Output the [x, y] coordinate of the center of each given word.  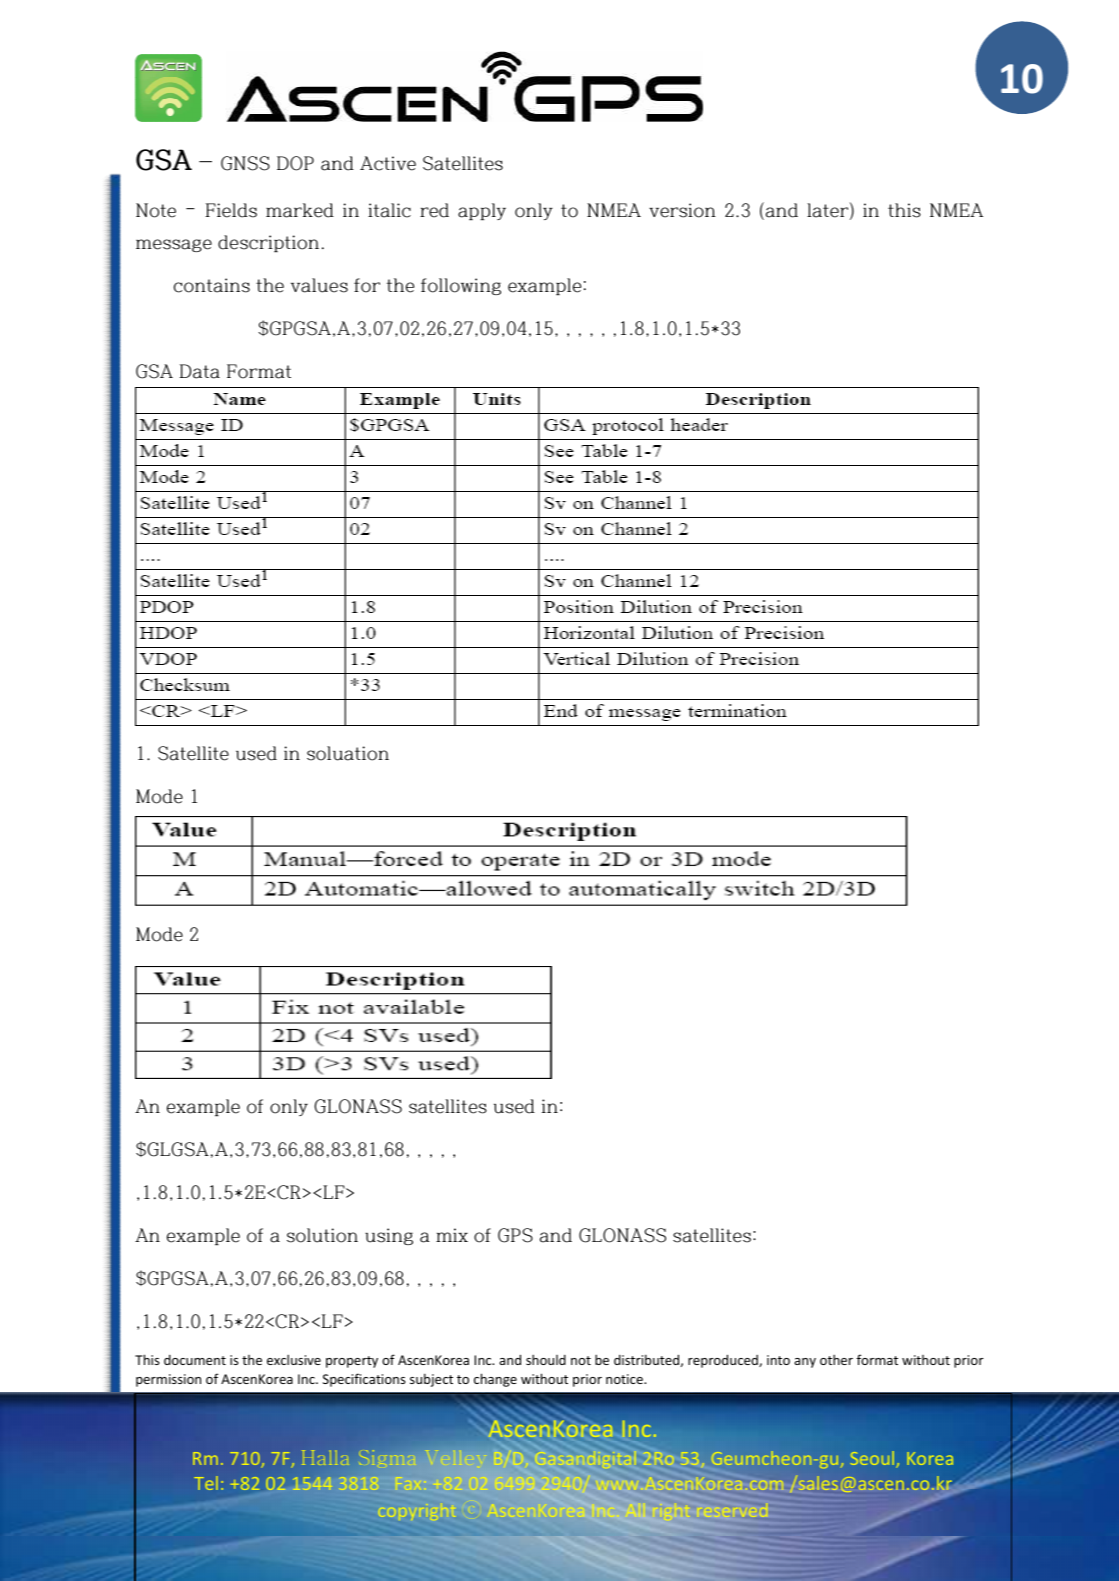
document [195, 1360]
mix [452, 1235]
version [682, 210]
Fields [231, 210]
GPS [515, 1235]
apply [482, 211]
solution [322, 1235]
